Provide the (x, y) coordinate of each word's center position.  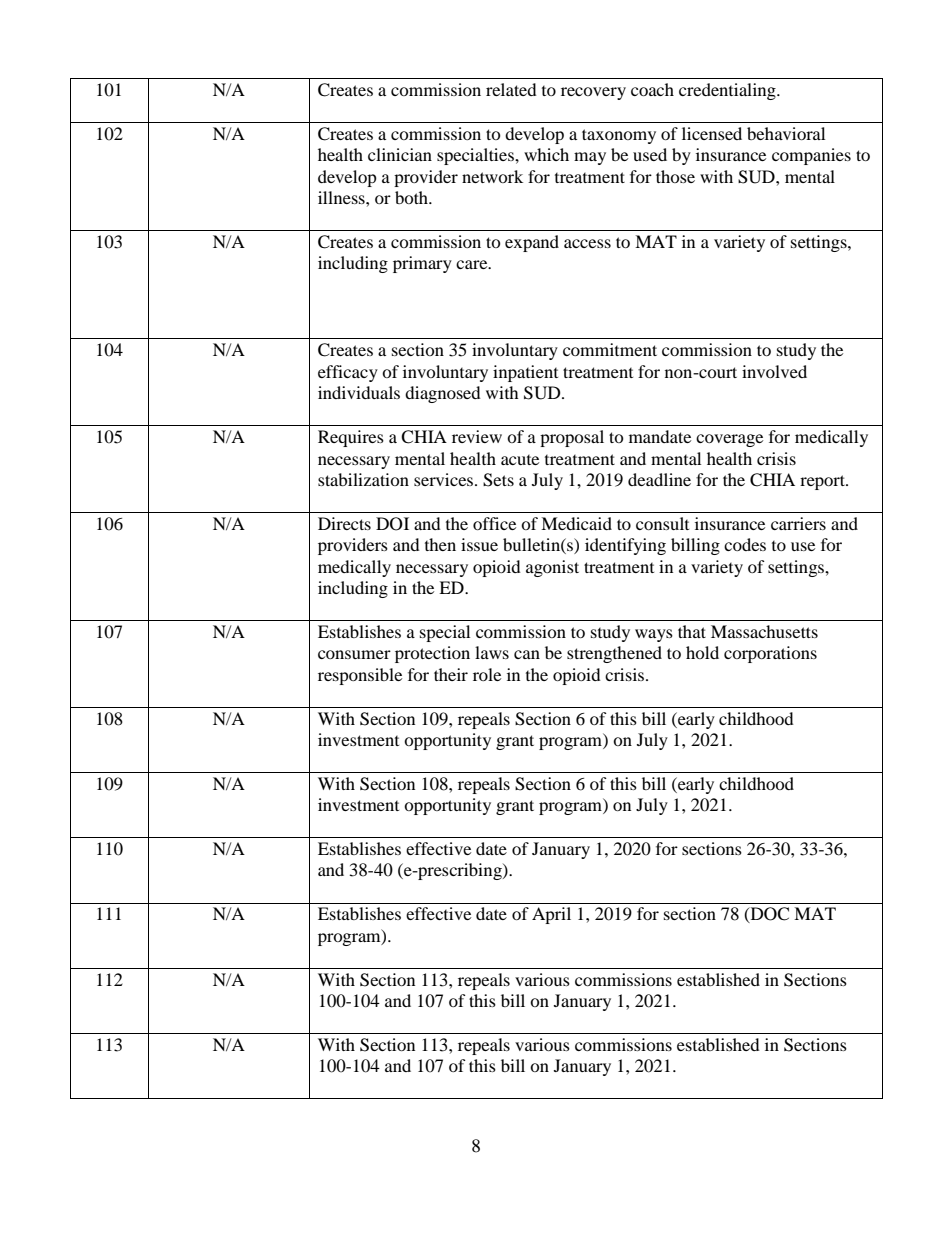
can (527, 654)
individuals (359, 392)
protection (432, 654)
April (551, 915)
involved (774, 371)
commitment (610, 349)
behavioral (786, 133)
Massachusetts (764, 631)
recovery (593, 93)
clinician (400, 154)
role (487, 674)
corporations (770, 654)
